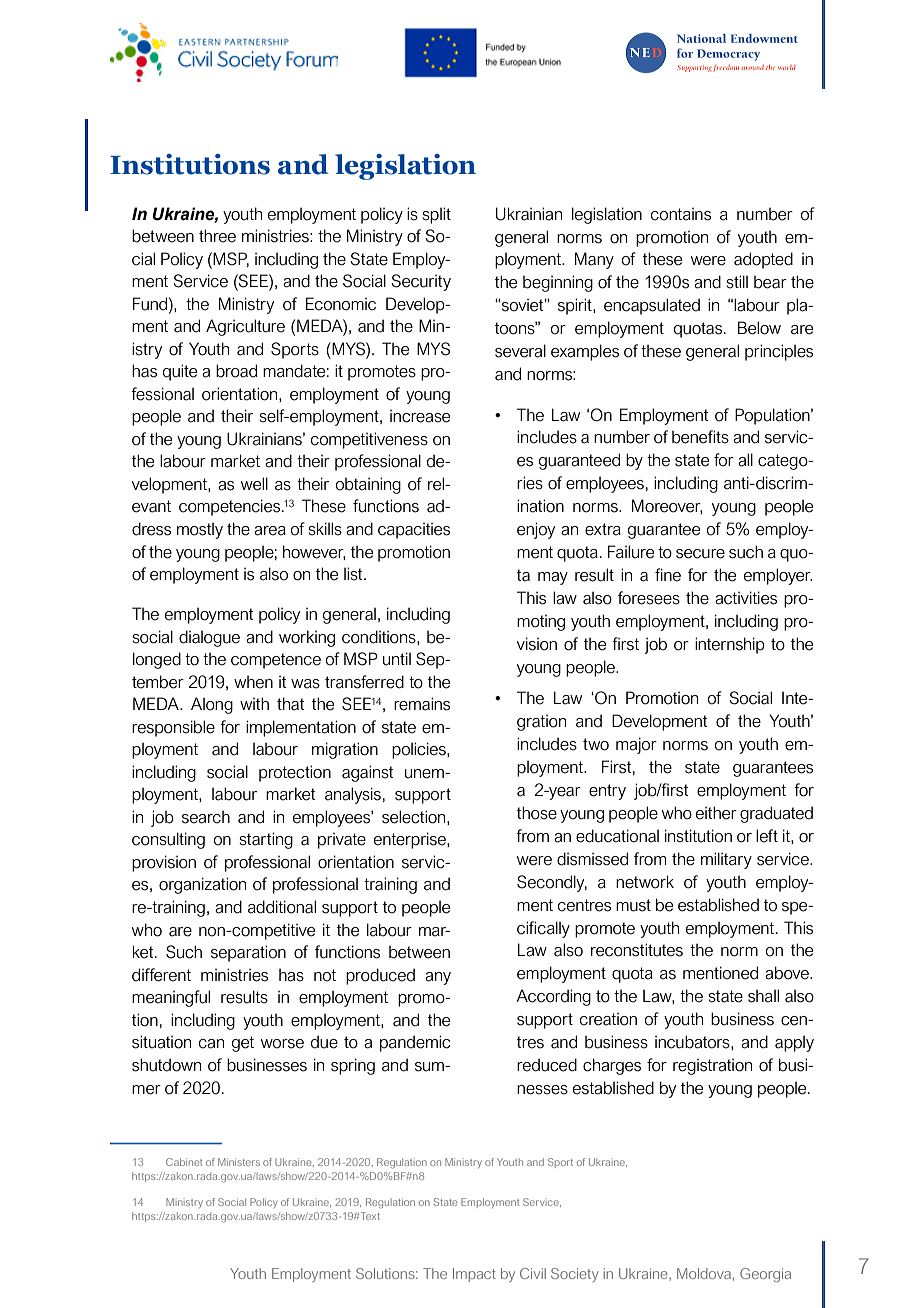  What do you see at coordinates (239, 1162) in the image?
I see `Ministers` at bounding box center [239, 1162].
